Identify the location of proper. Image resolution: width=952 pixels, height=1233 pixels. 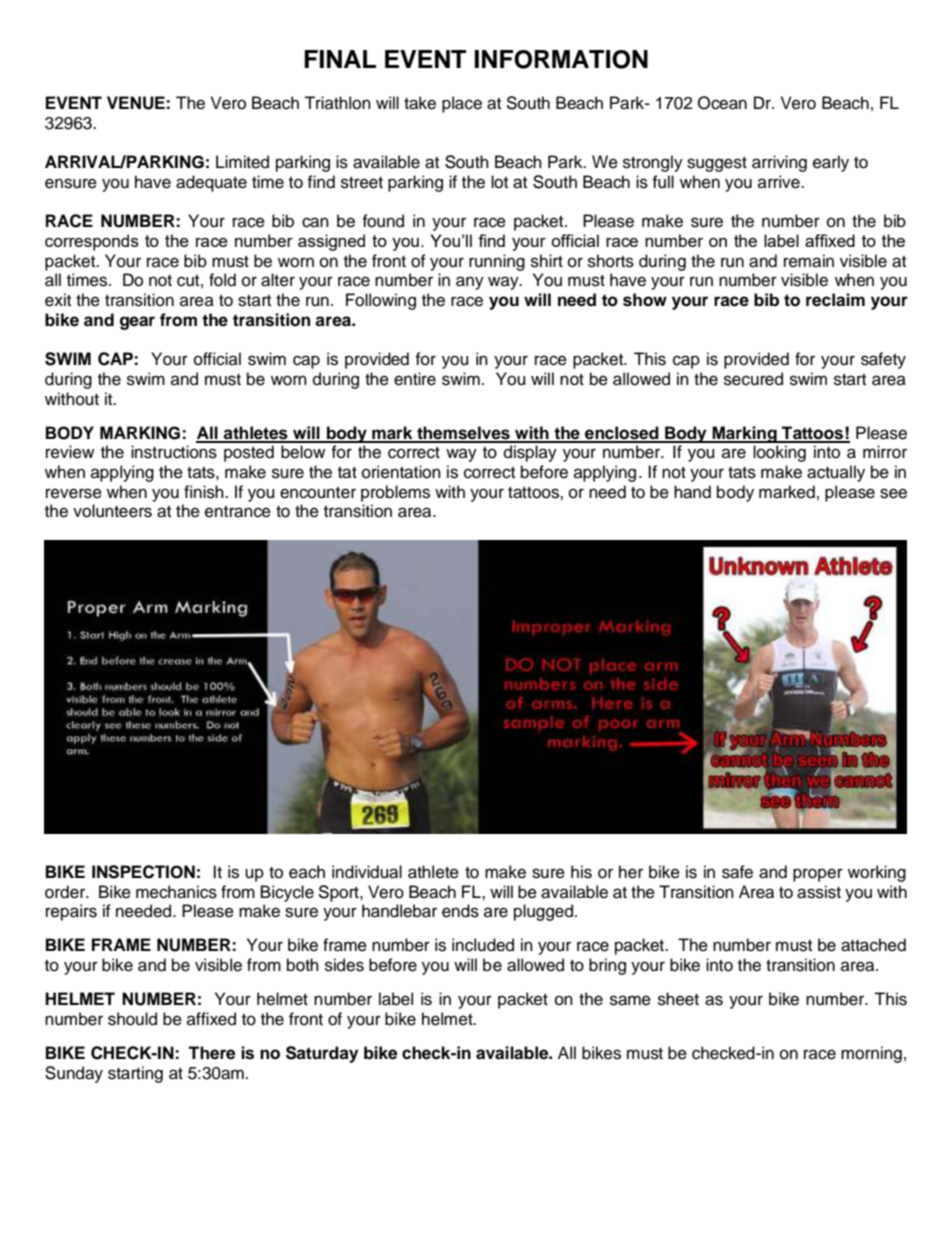
(818, 875).
